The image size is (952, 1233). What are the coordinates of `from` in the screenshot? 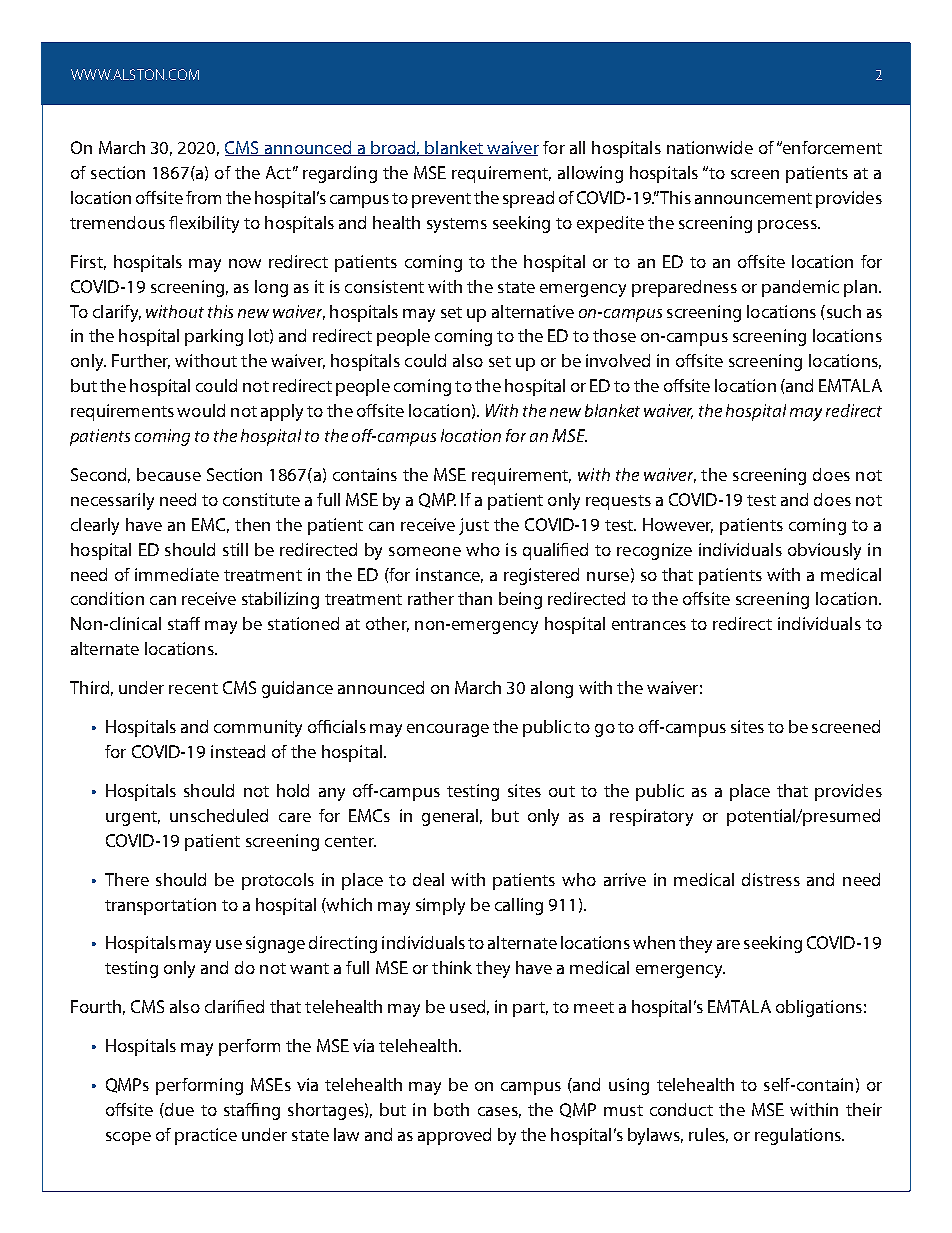 It's located at (203, 197).
